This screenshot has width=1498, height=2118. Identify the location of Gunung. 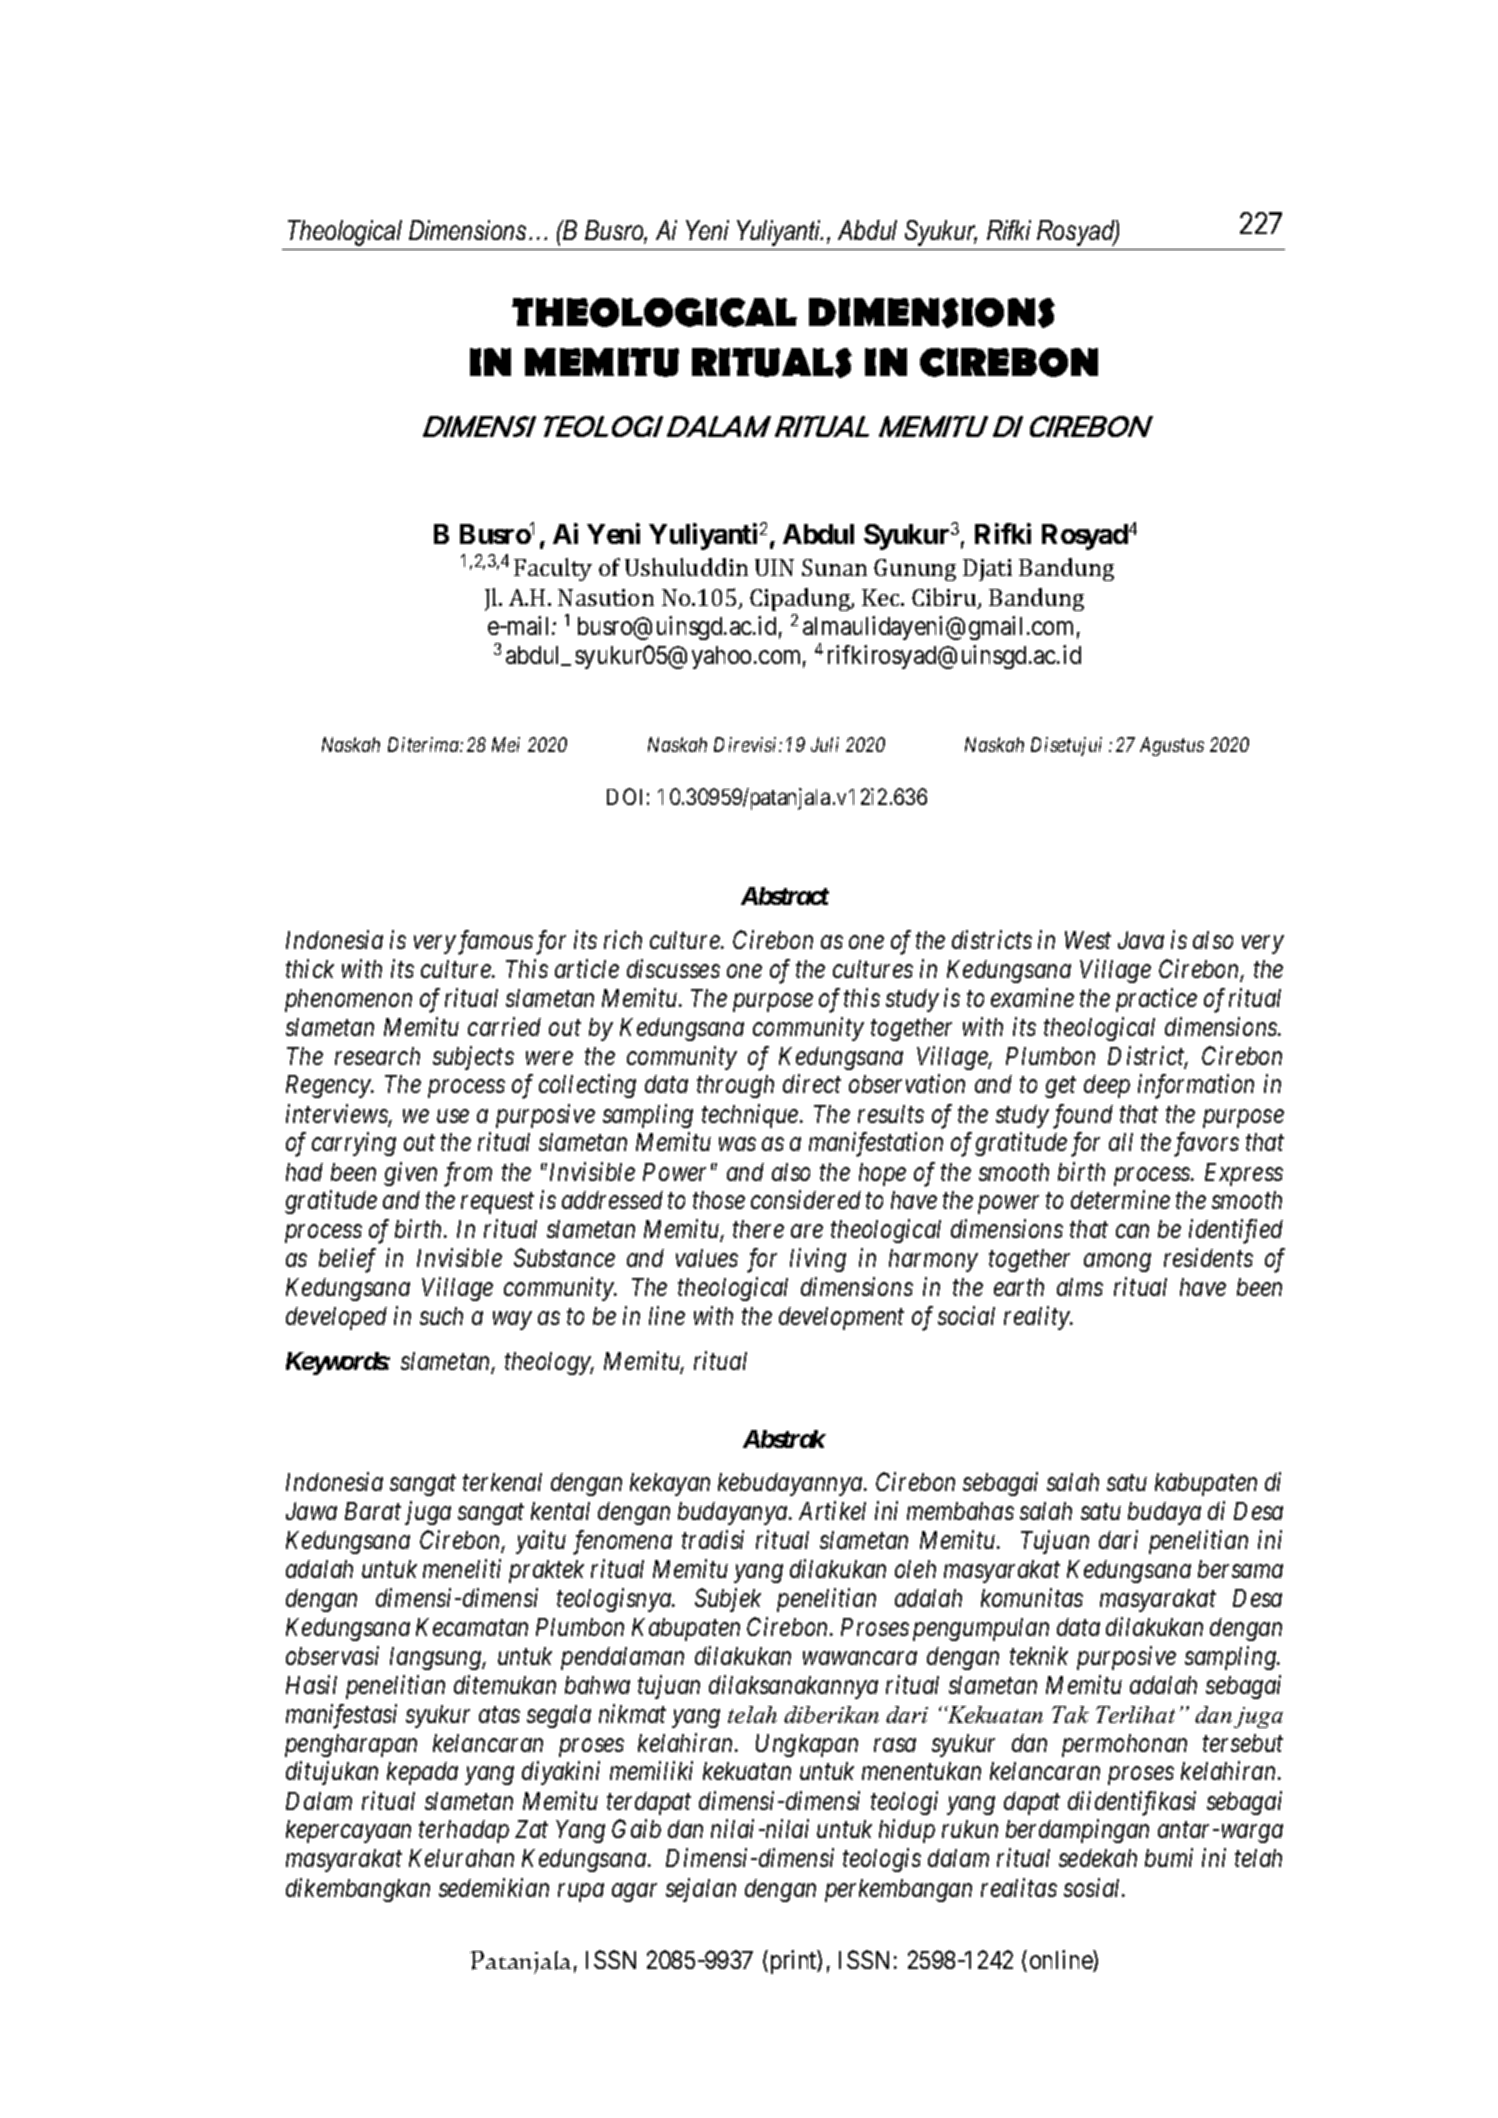
(915, 570).
